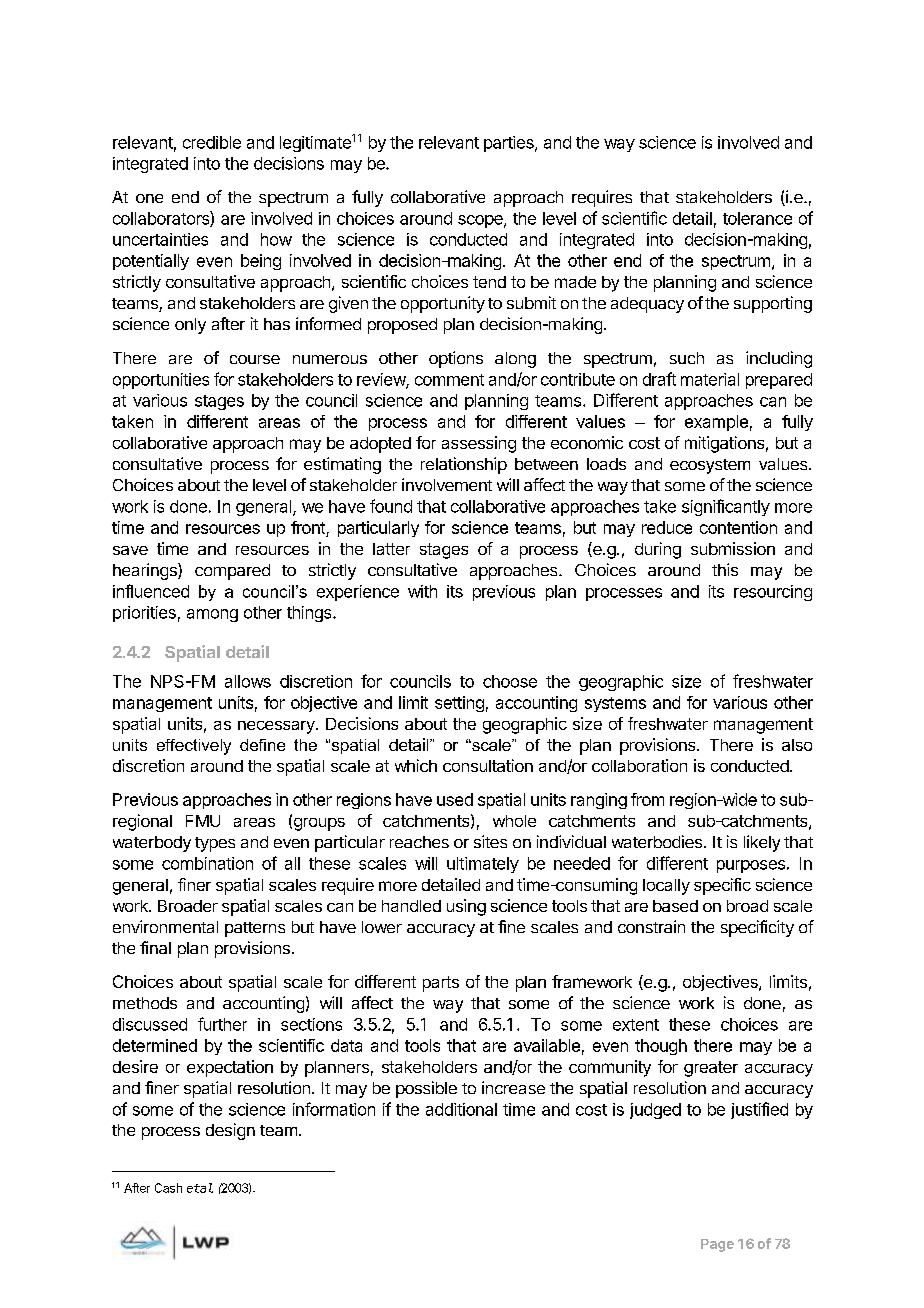 The width and height of the page is (924, 1308). Describe the element at coordinates (232, 572) in the page. I see `compared` at that location.
